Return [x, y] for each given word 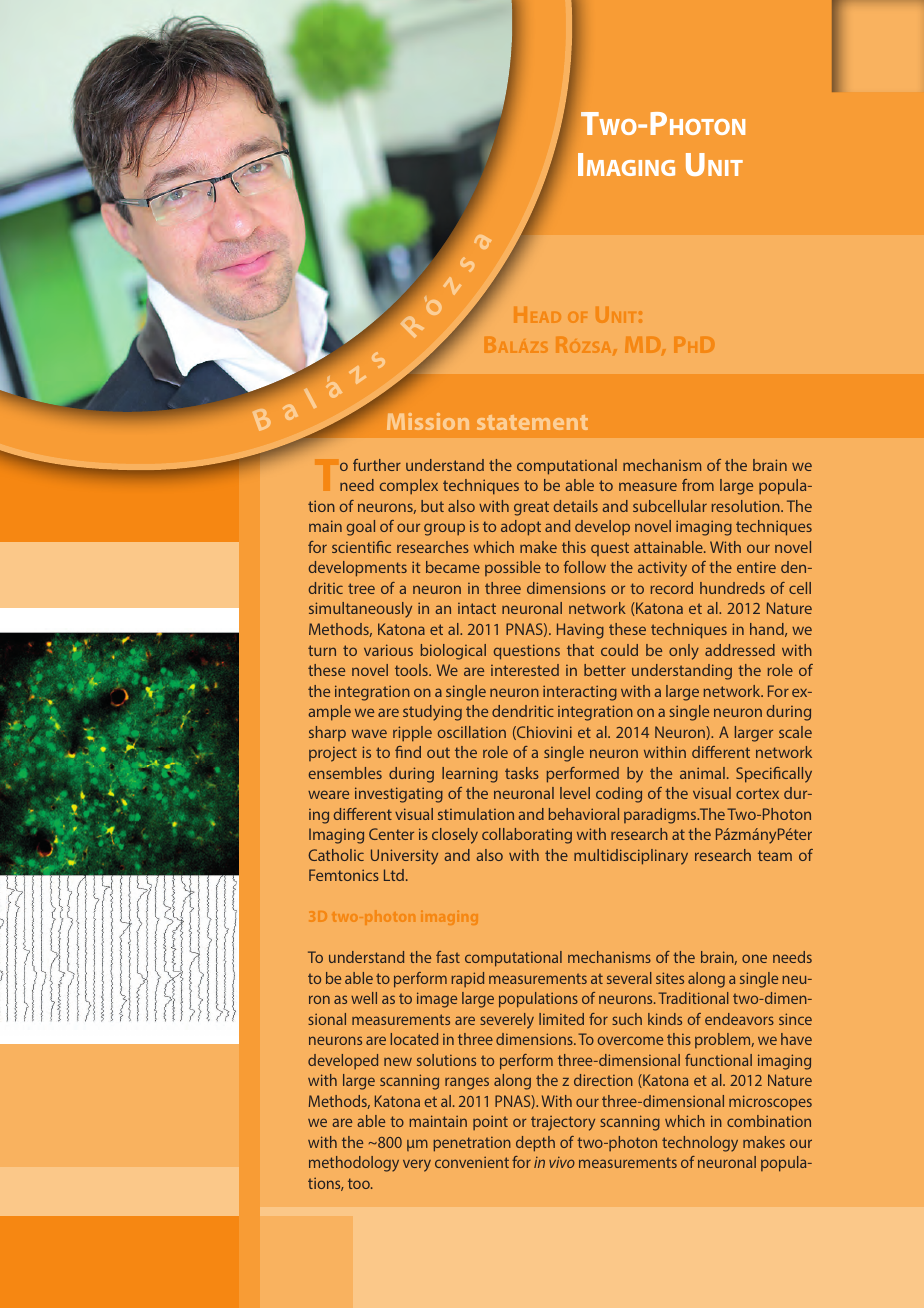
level [575, 793]
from [698, 485]
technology [700, 1144]
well [364, 998]
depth [535, 1144]
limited [561, 1019]
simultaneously [360, 610]
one [754, 958]
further [377, 465]
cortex [757, 793]
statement [532, 422]
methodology [354, 1164]
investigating [399, 795]
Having [580, 631]
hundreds [732, 588]
